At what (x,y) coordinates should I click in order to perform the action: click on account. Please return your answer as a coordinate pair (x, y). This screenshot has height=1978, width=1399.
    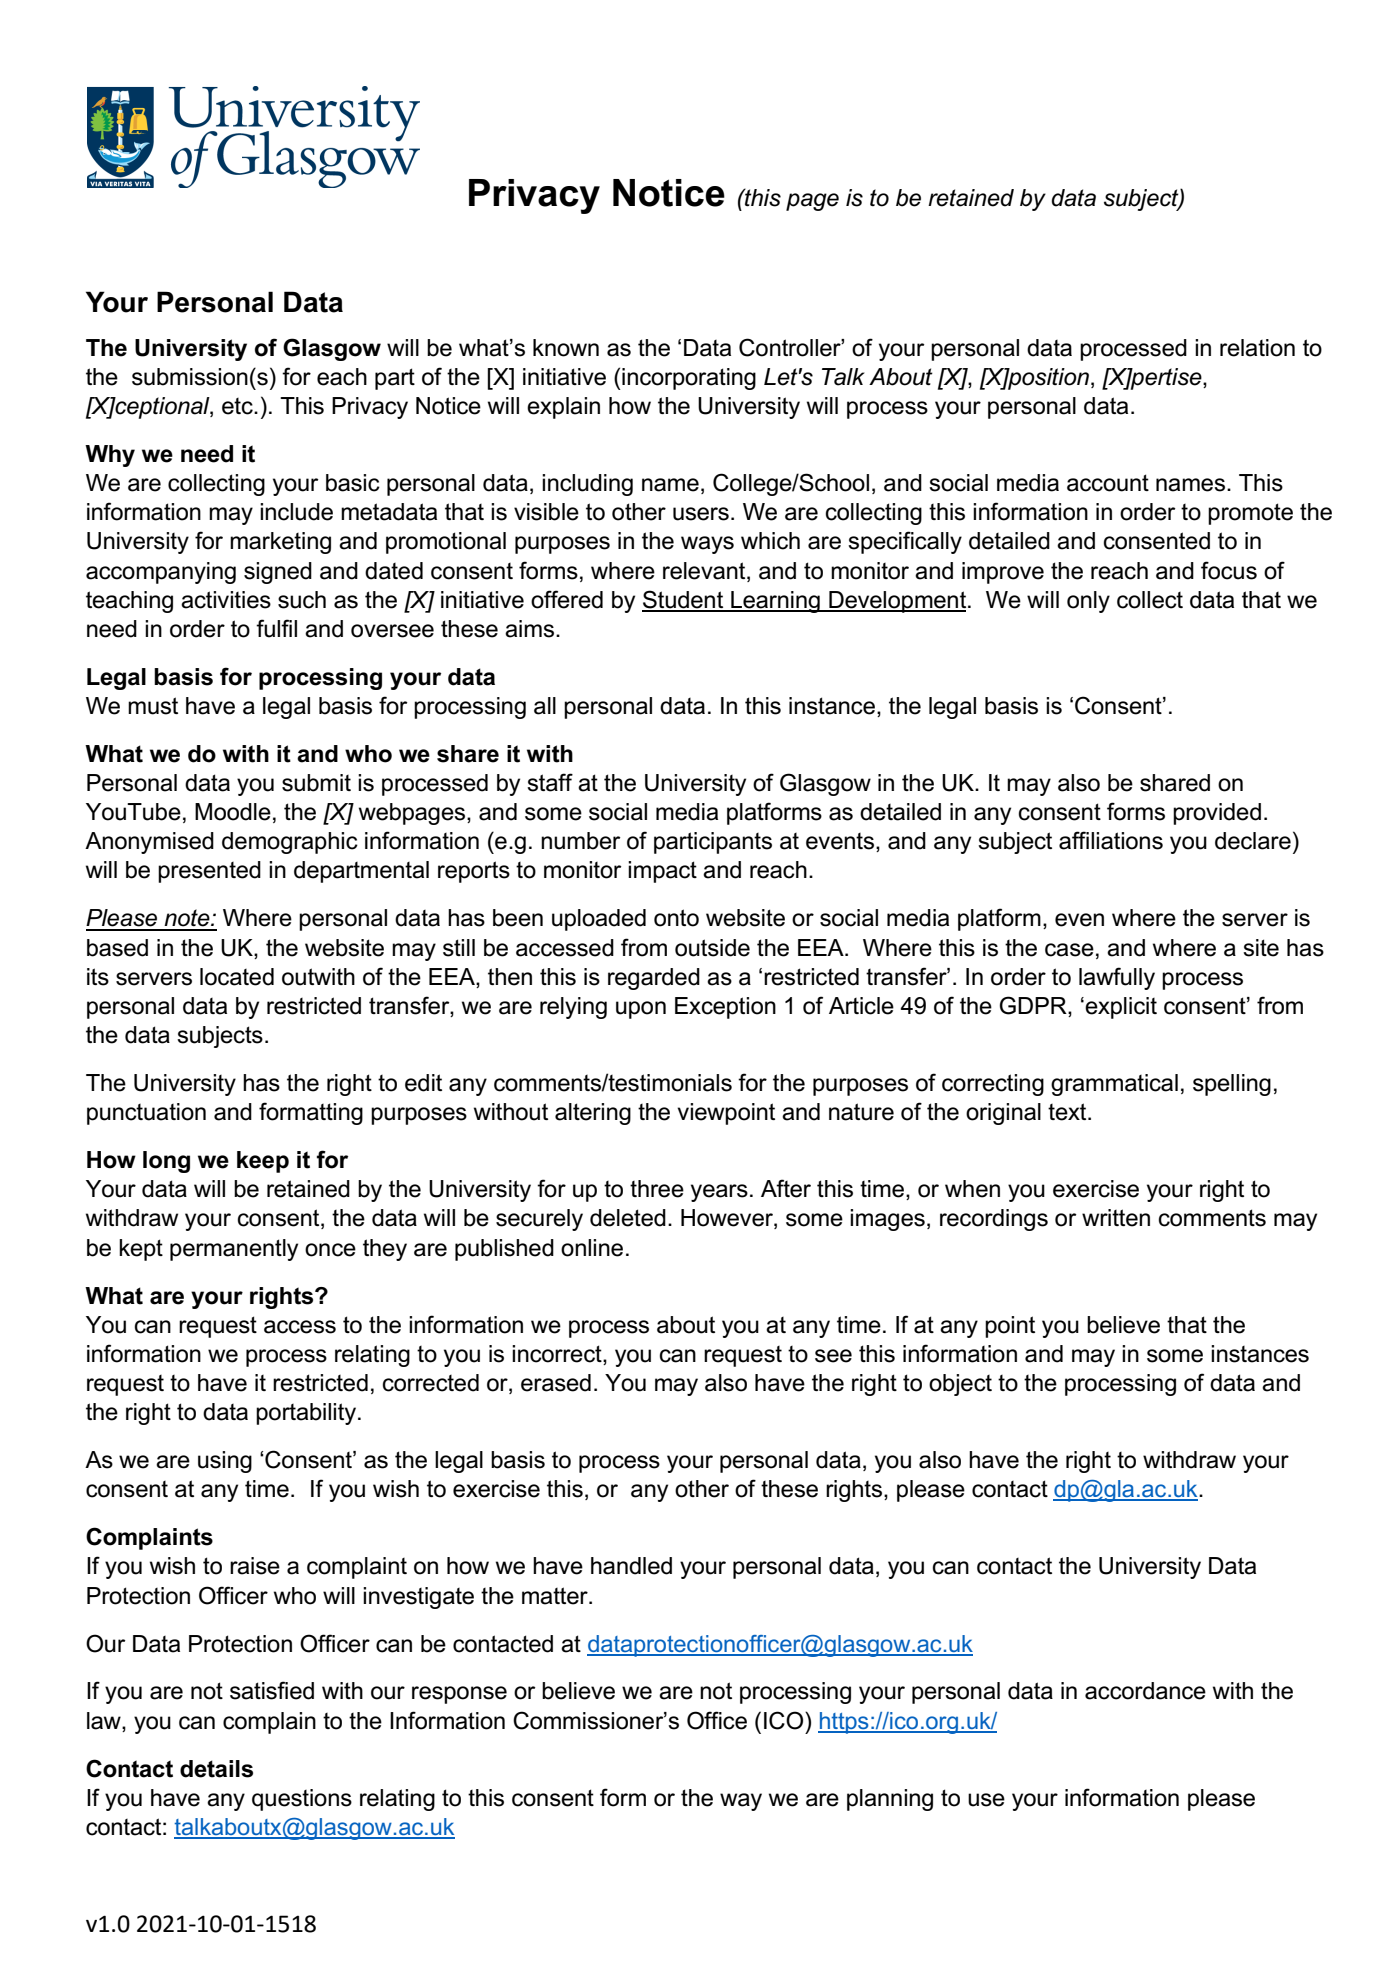
    Looking at the image, I should click on (1108, 483).
